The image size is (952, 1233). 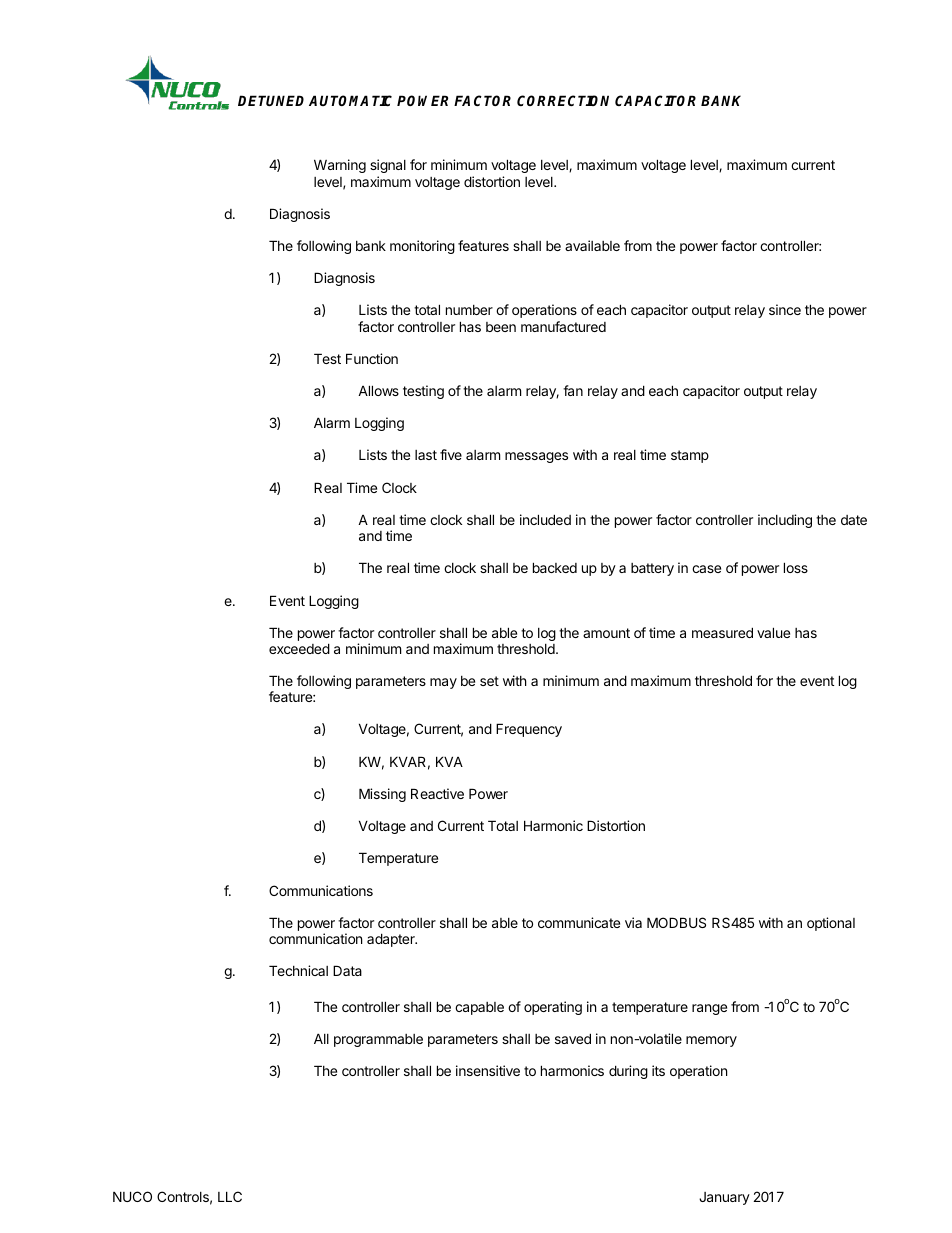 What do you see at coordinates (422, 247) in the image?
I see `monitoring` at bounding box center [422, 247].
